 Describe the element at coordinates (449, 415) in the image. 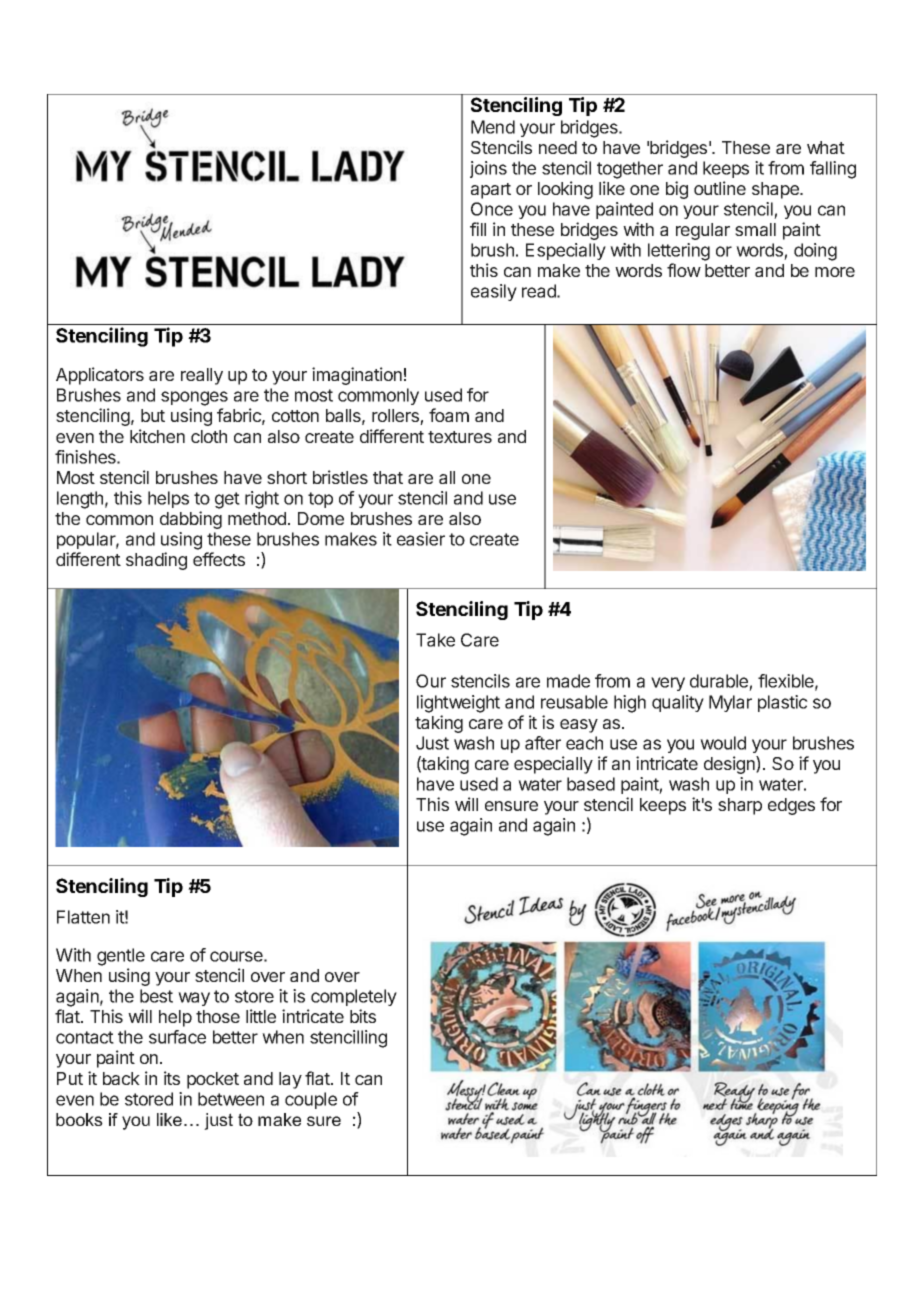

I see `foam` at that location.
